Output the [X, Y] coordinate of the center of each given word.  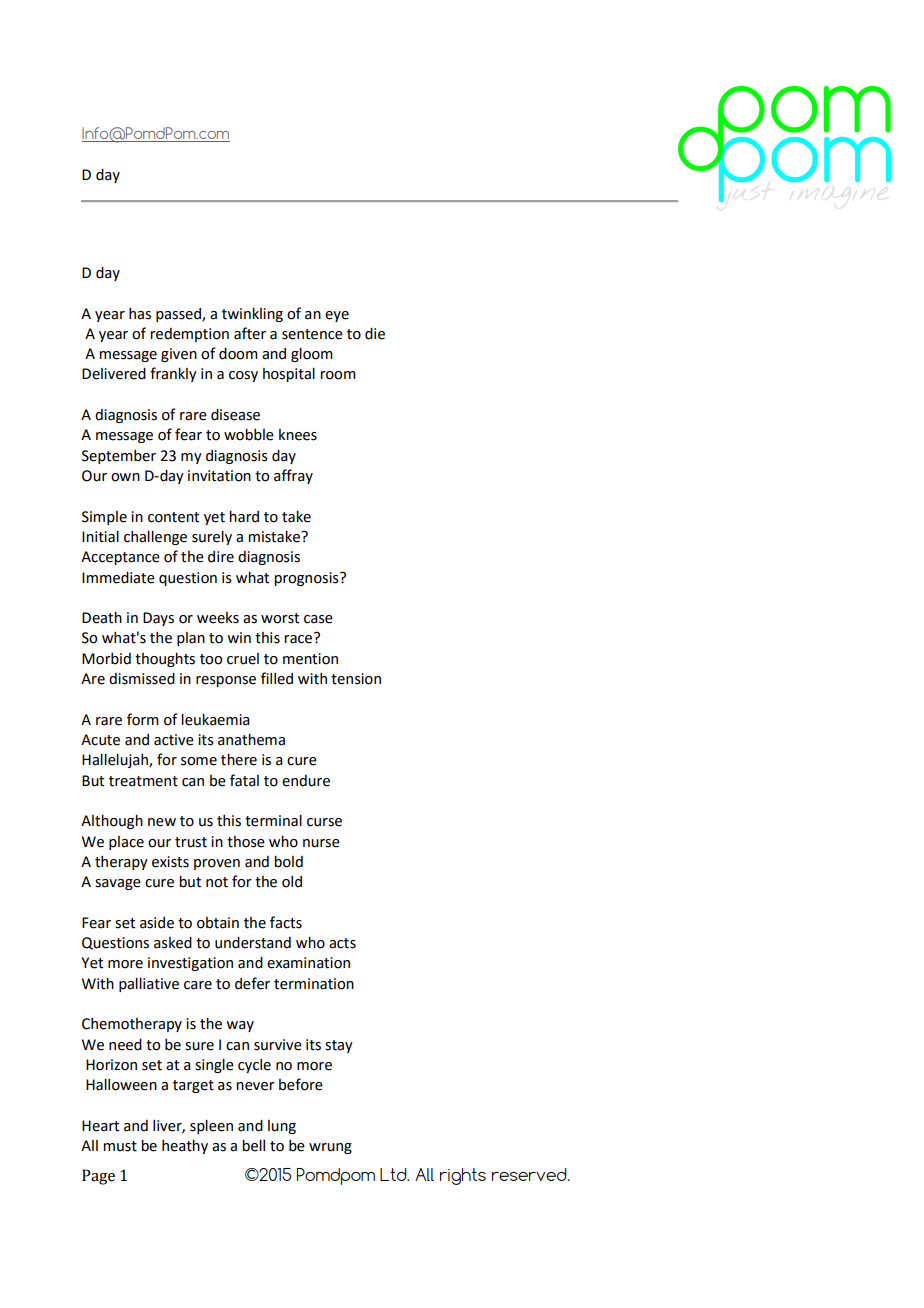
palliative [149, 985]
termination [314, 984]
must [120, 1146]
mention [310, 659]
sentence [312, 334]
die [375, 334]
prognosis [307, 579]
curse [324, 822]
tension [356, 679]
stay [339, 1046]
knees [298, 435]
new [162, 822]
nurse [321, 843]
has [140, 314]
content [173, 517]
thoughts [165, 660]
